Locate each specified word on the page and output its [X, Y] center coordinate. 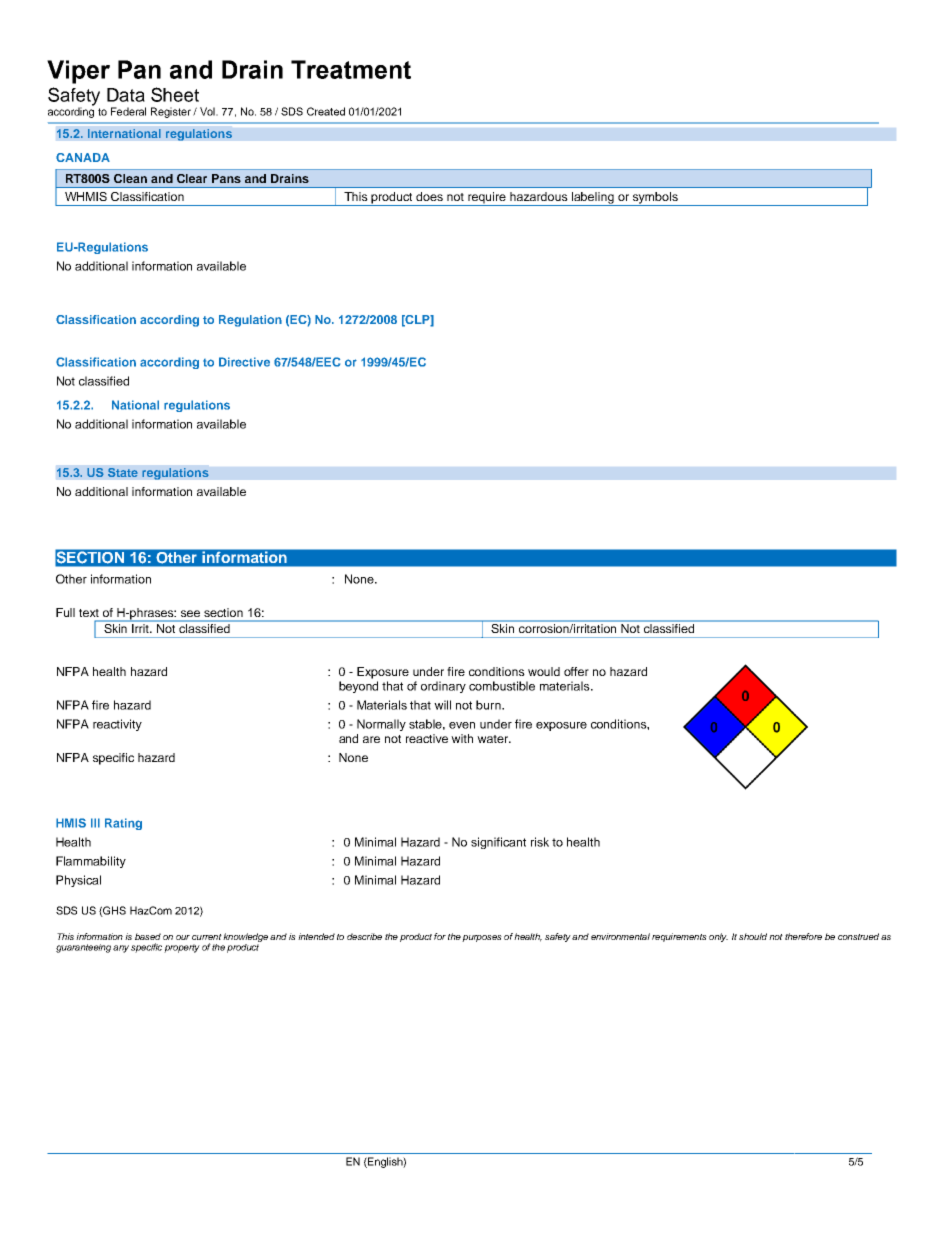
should [753, 936]
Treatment [351, 69]
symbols [655, 199]
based [148, 936]
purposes [482, 938]
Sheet [175, 94]
